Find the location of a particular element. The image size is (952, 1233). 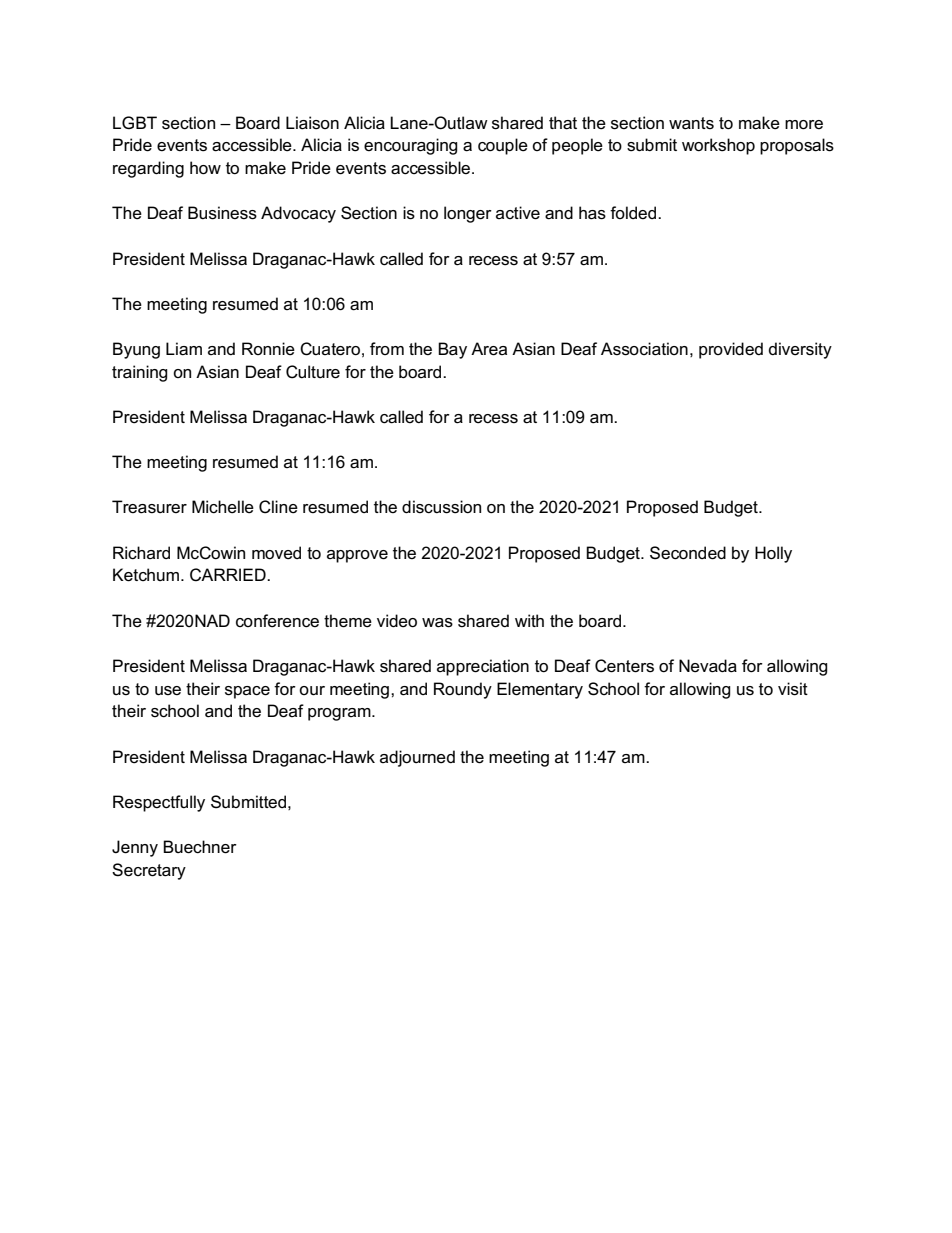

visit is located at coordinates (793, 689).
